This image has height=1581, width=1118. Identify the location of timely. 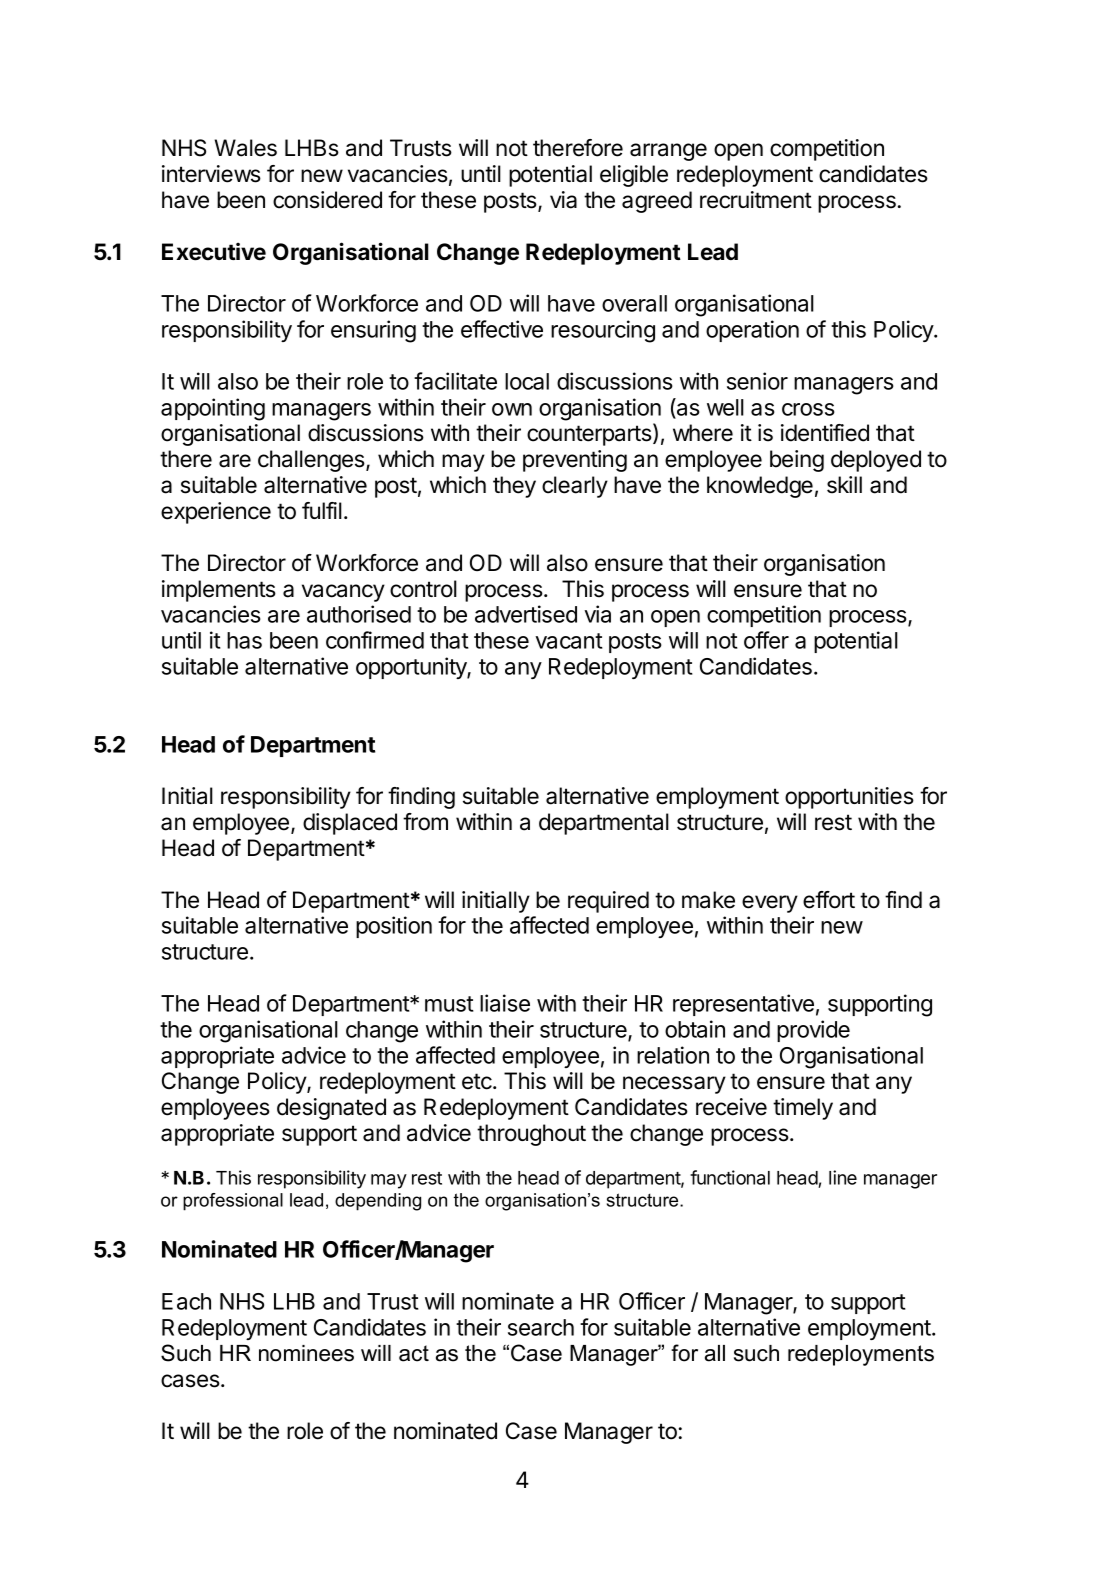
(803, 1109).
